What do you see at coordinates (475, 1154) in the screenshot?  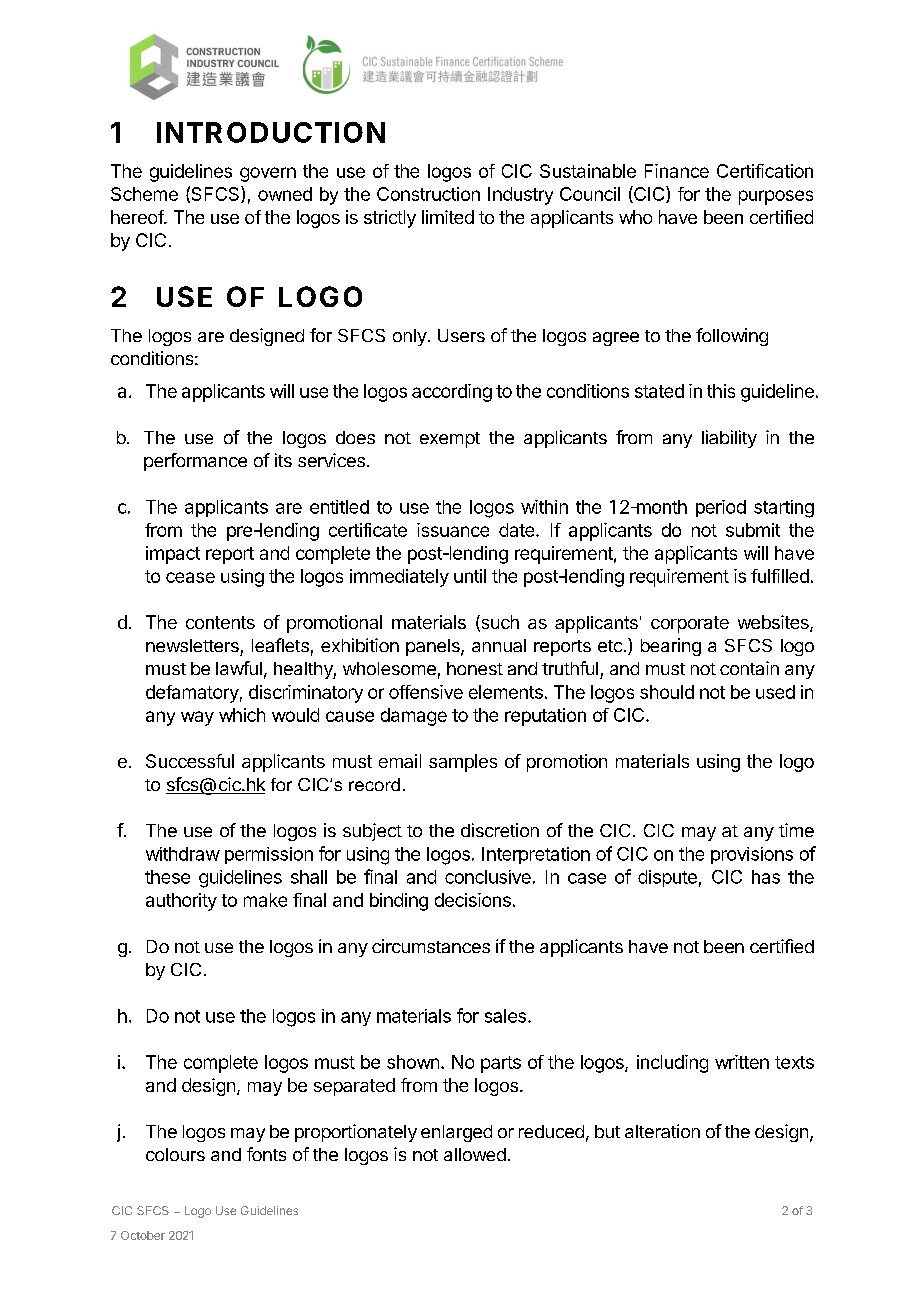 I see `allowed` at bounding box center [475, 1154].
